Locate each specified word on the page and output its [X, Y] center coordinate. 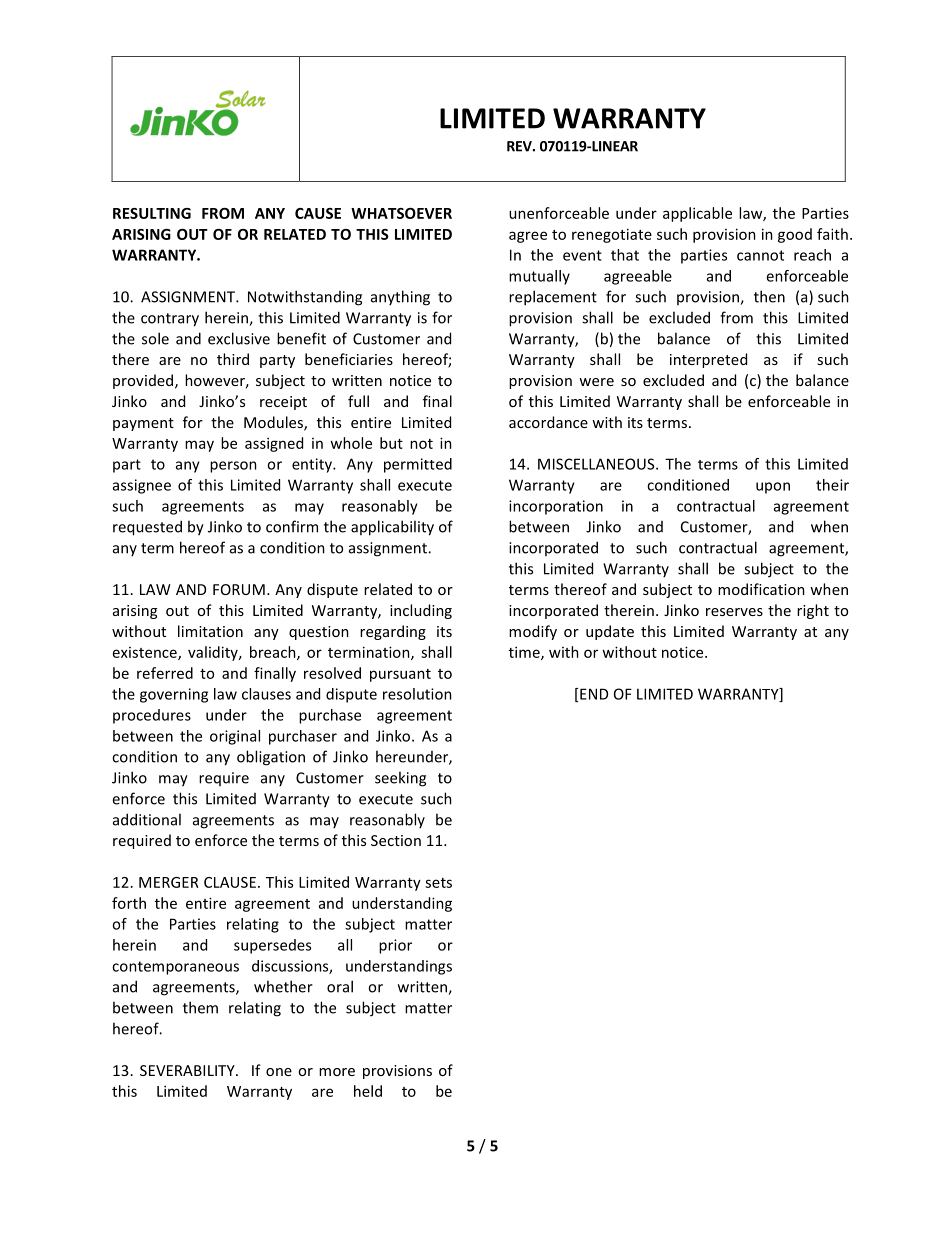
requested [147, 528]
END [594, 694]
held [368, 1091]
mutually [539, 277]
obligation [271, 758]
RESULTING [152, 213]
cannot [760, 255]
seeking [400, 779]
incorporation [556, 507]
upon [773, 488]
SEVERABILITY [188, 1070]
